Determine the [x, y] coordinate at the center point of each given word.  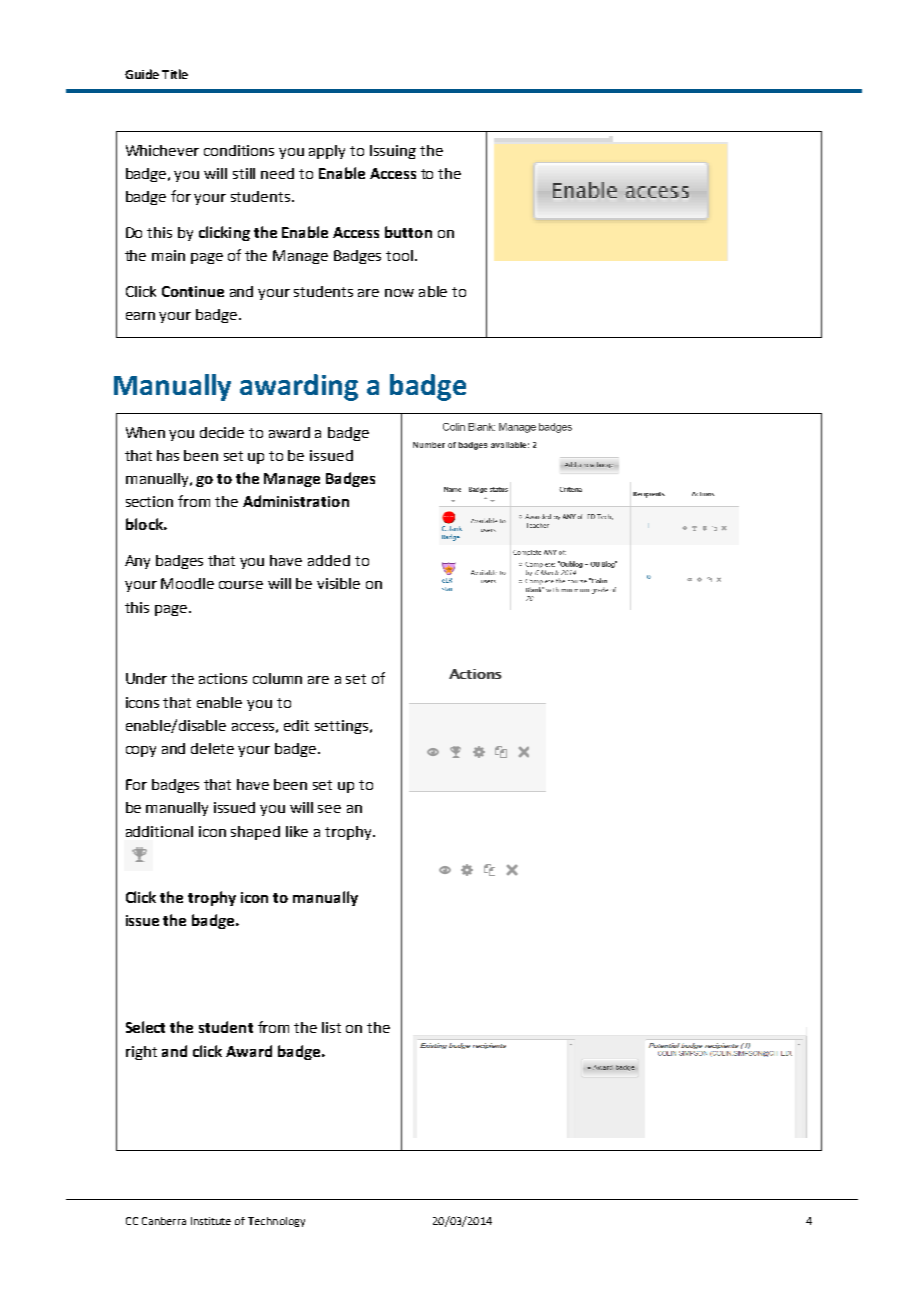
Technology [276, 1222]
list [331, 1027]
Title [175, 74]
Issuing [393, 152]
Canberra [164, 1221]
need [277, 173]
